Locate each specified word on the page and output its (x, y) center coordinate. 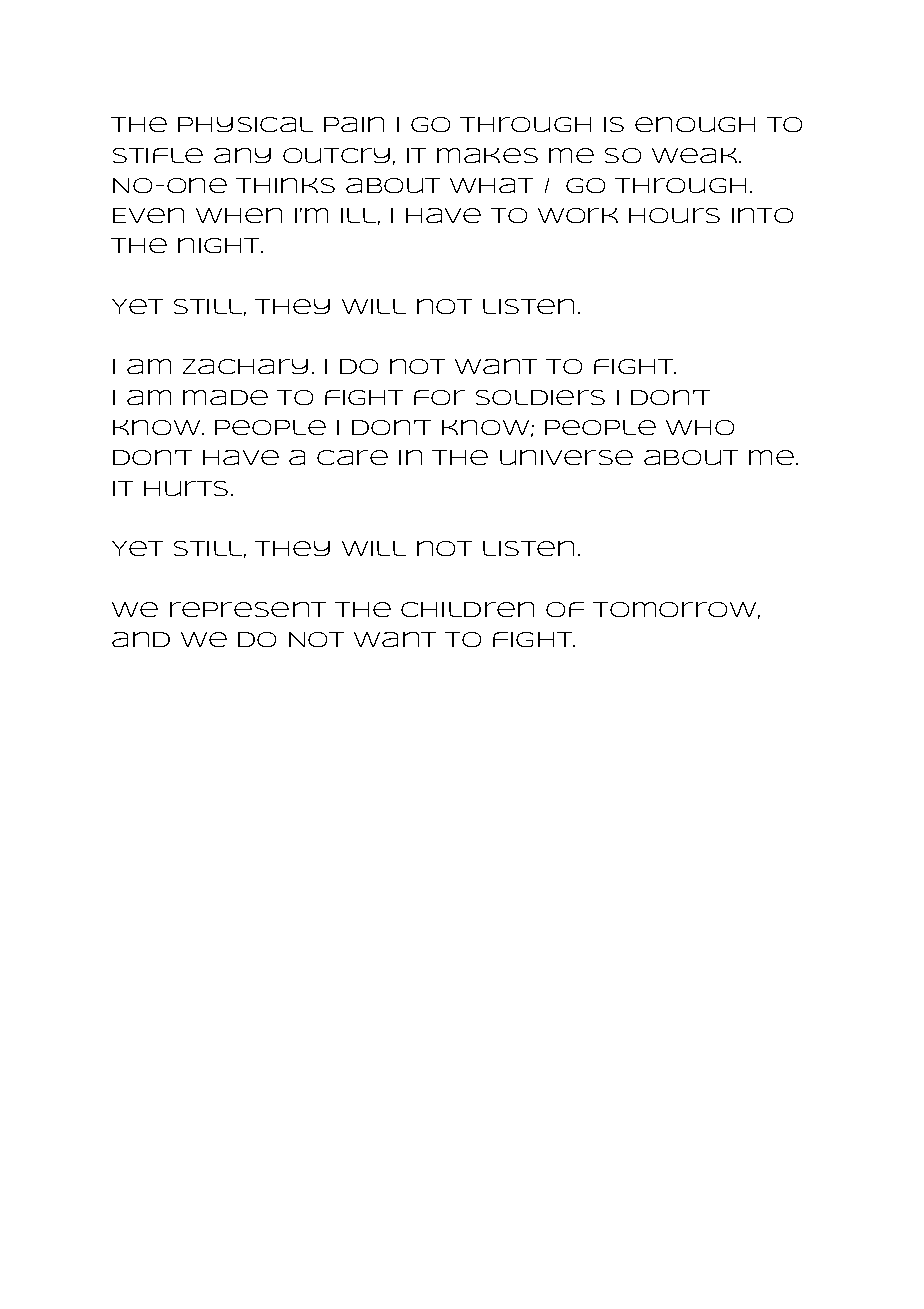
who (700, 427)
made (225, 397)
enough (695, 124)
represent (248, 609)
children (467, 609)
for (439, 397)
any (242, 155)
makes (487, 155)
